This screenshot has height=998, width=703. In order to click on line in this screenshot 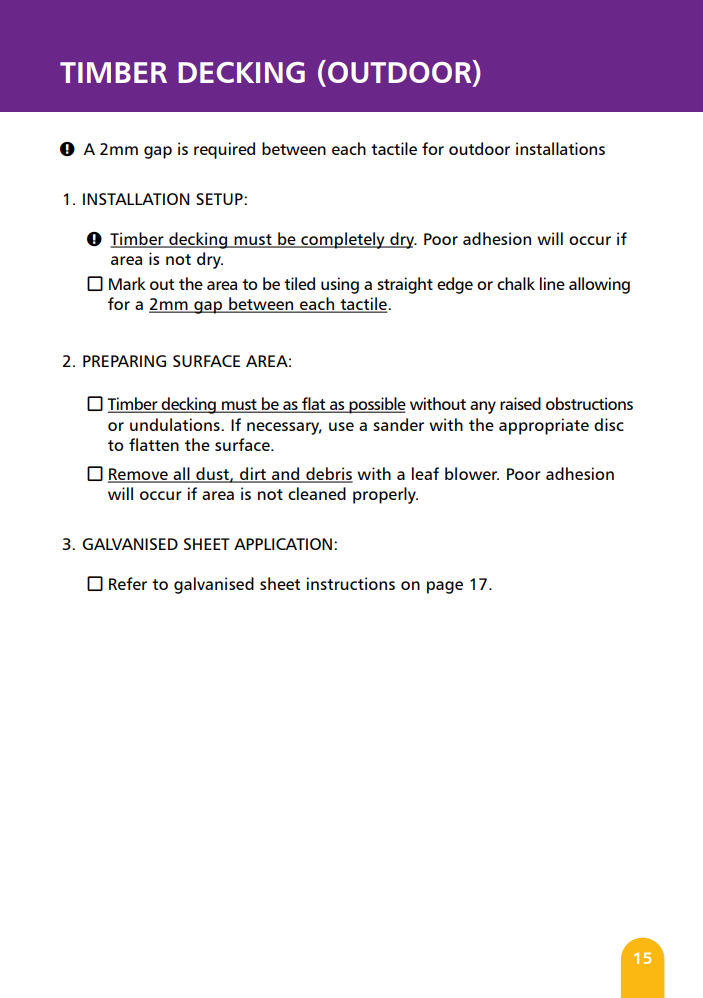, I will do `click(552, 283)`.
